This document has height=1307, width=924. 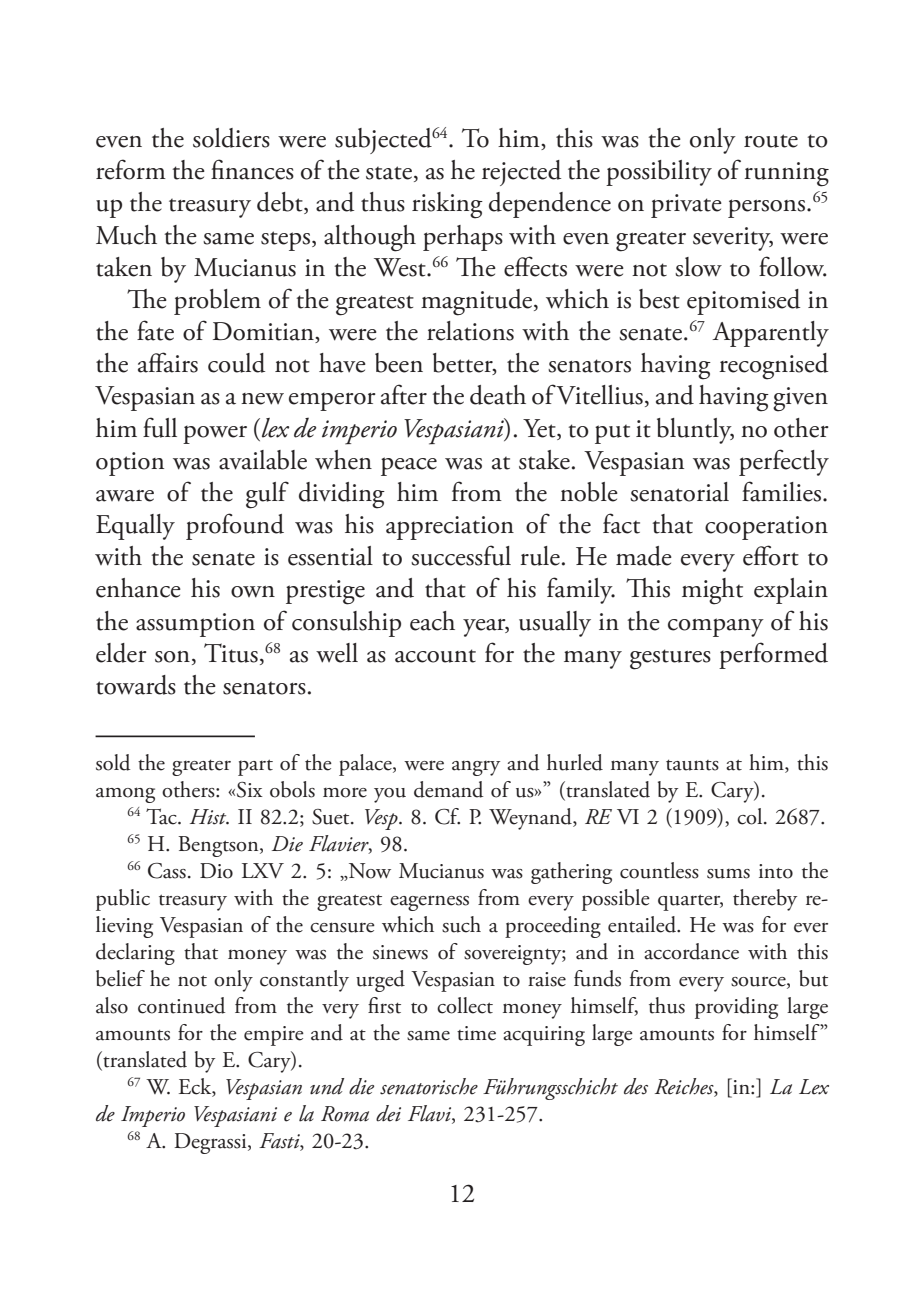 What do you see at coordinates (476, 1033) in the document?
I see `time` at bounding box center [476, 1033].
